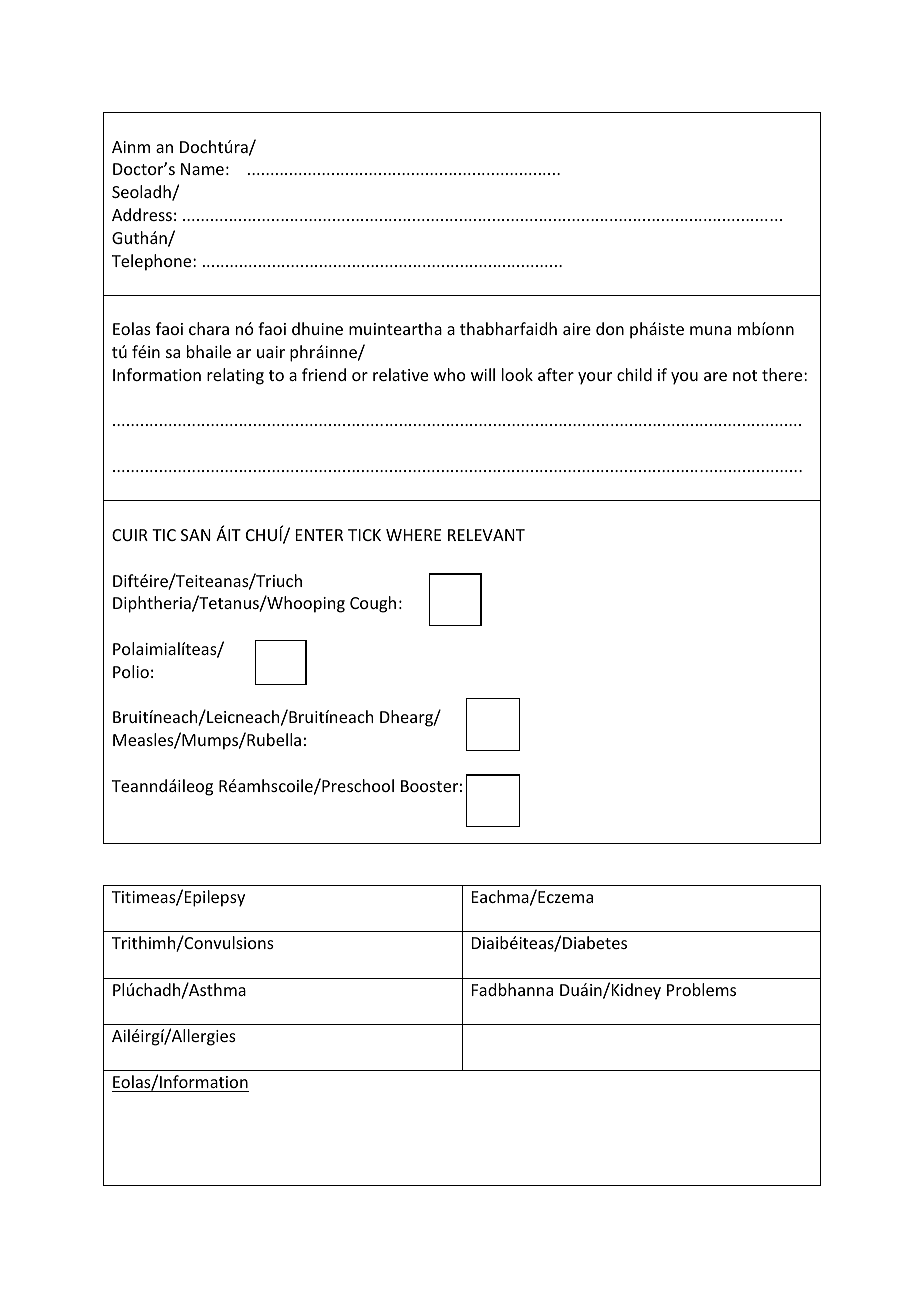 Image resolution: width=924 pixels, height=1308 pixels. What do you see at coordinates (196, 535) in the page?
I see `SAN` at bounding box center [196, 535].
